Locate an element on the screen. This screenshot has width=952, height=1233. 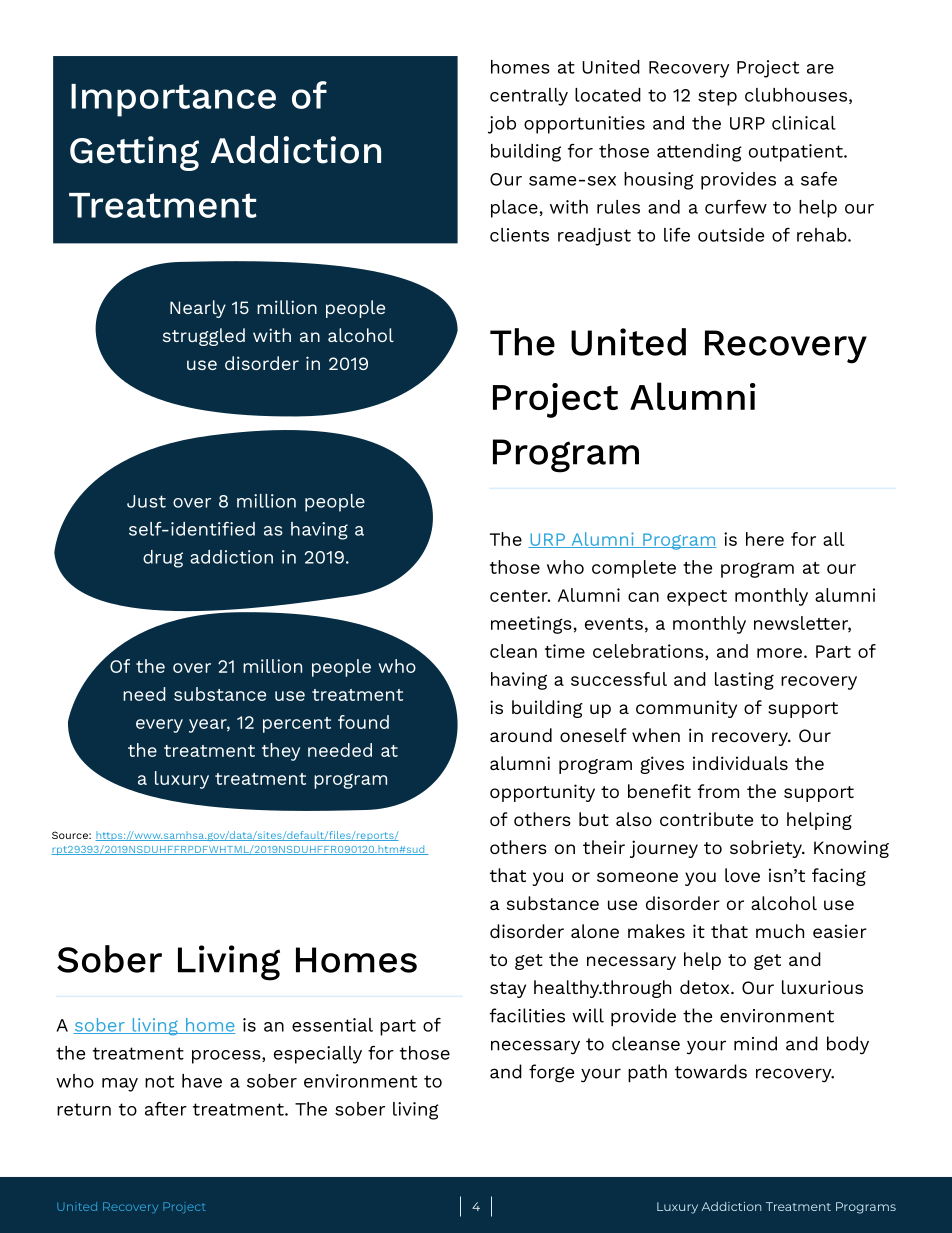
step is located at coordinates (717, 97).
